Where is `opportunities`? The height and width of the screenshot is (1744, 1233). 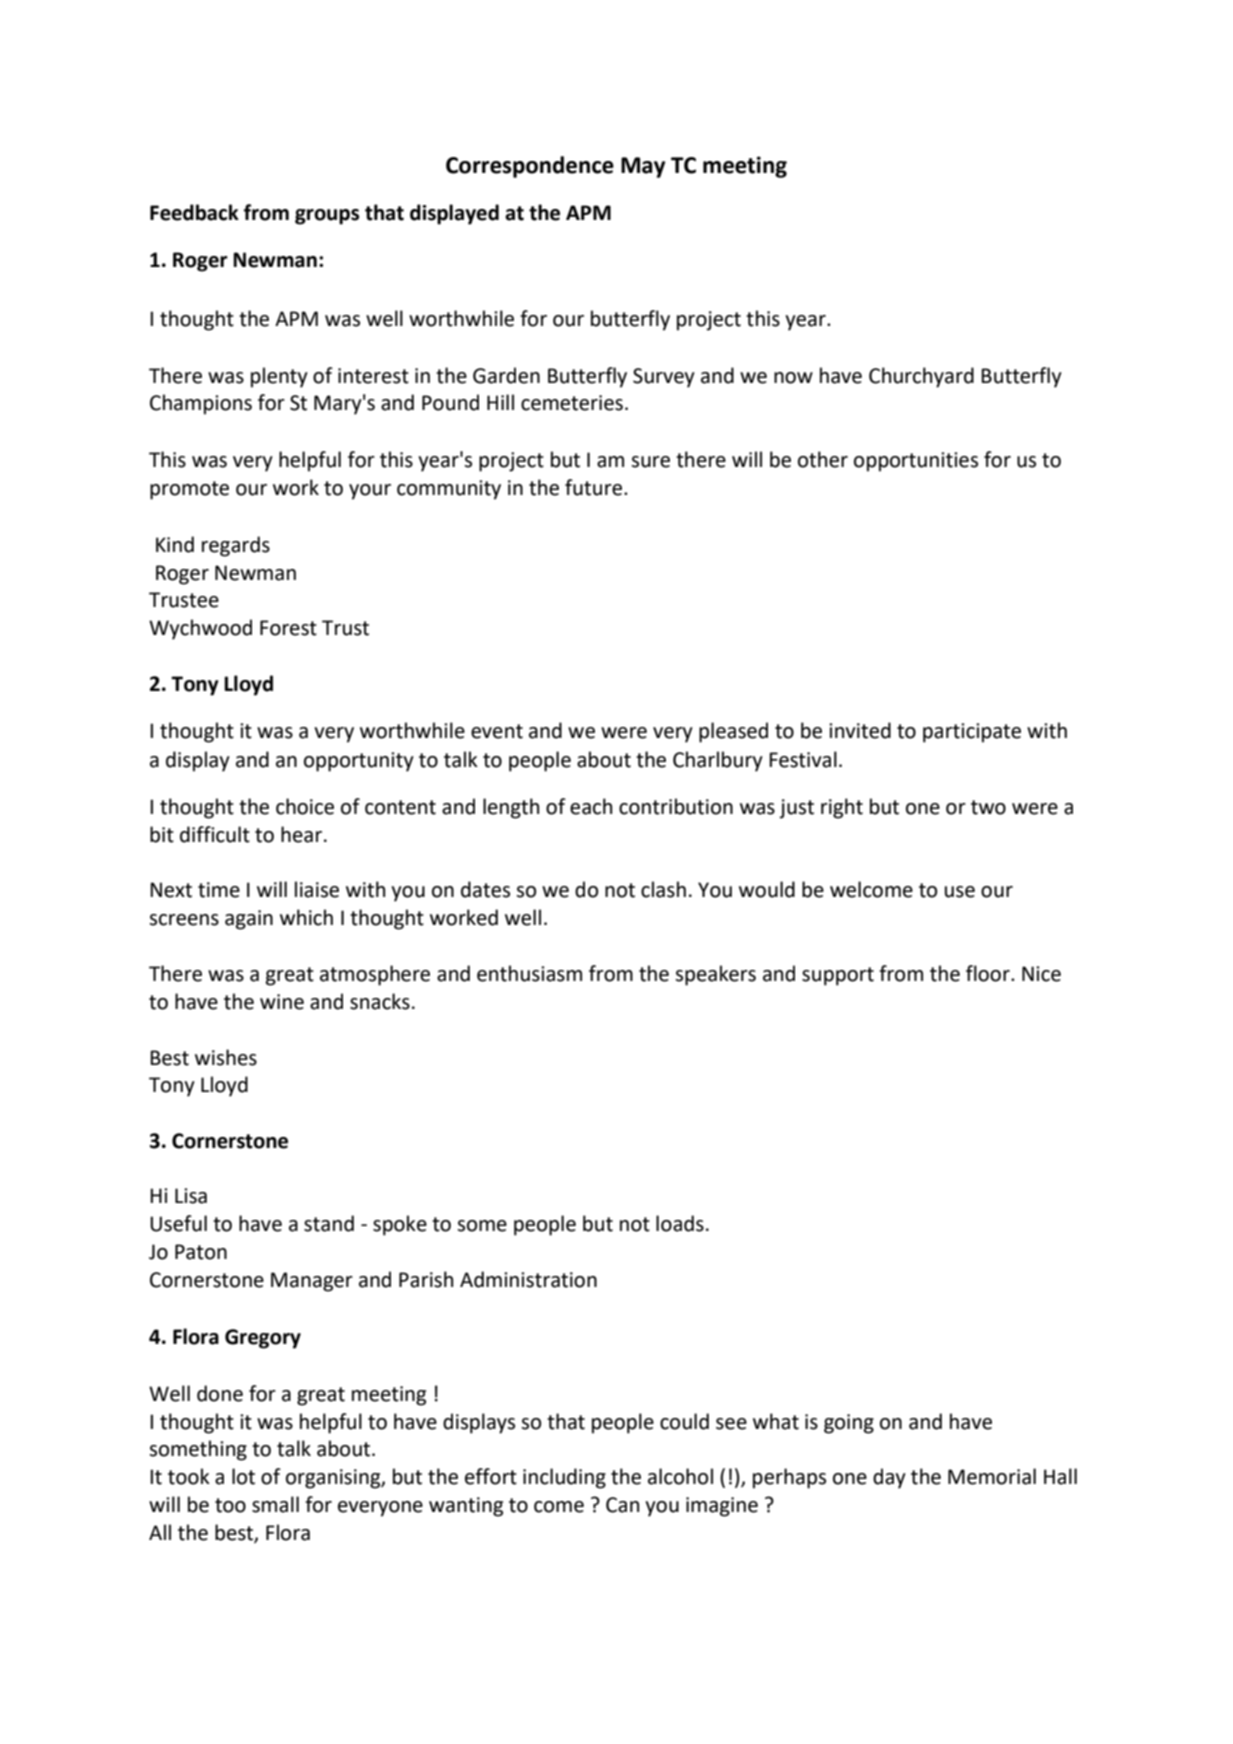 opportunities is located at coordinates (916, 462).
